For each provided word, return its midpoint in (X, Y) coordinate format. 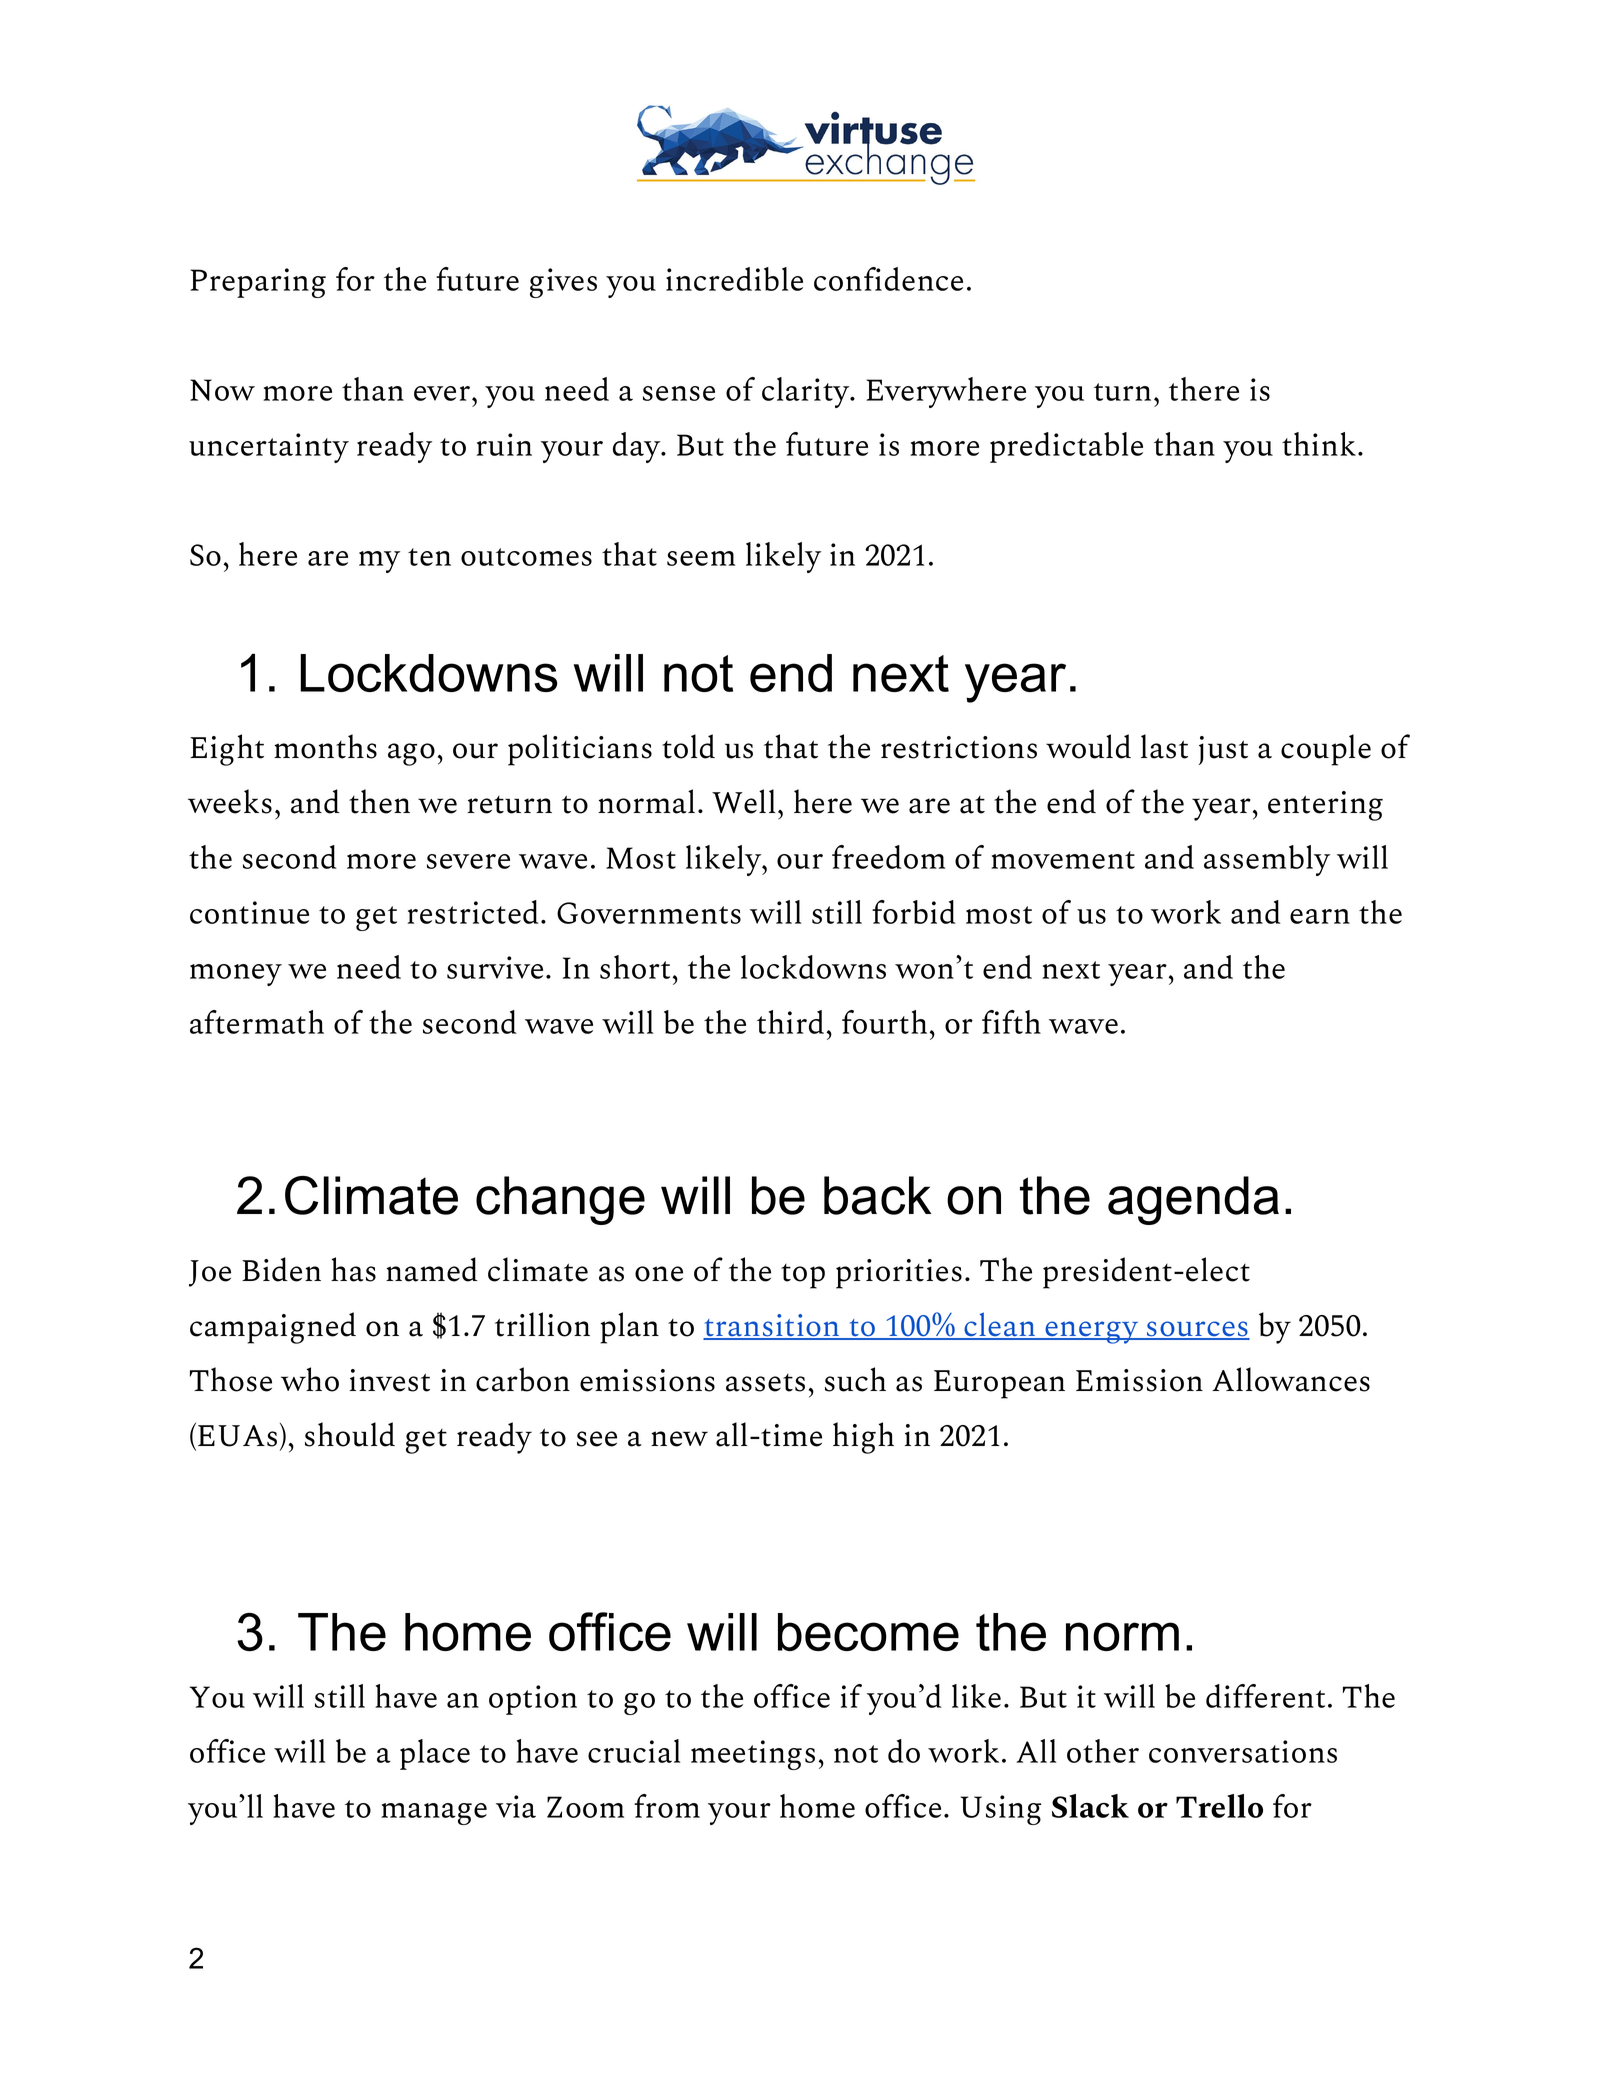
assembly (1267, 860)
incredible (734, 279)
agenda (1193, 1200)
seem (701, 558)
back (877, 1195)
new (679, 1439)
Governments (649, 913)
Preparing (258, 283)
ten (429, 557)
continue (249, 912)
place (435, 1754)
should (350, 1434)
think (1319, 444)
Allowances (1291, 1379)
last (1164, 746)
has (353, 1269)
